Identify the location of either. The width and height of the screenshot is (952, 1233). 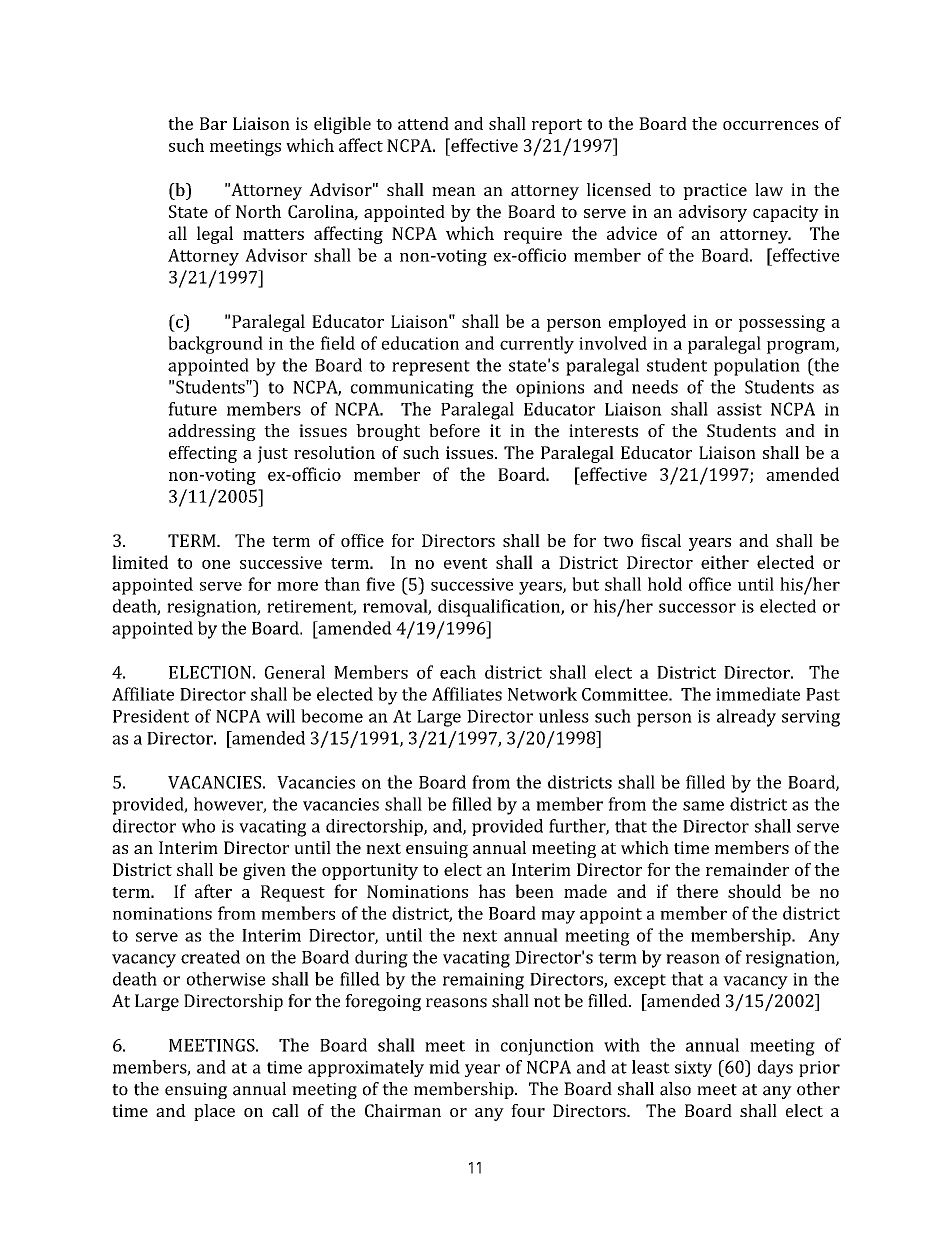
(725, 562).
